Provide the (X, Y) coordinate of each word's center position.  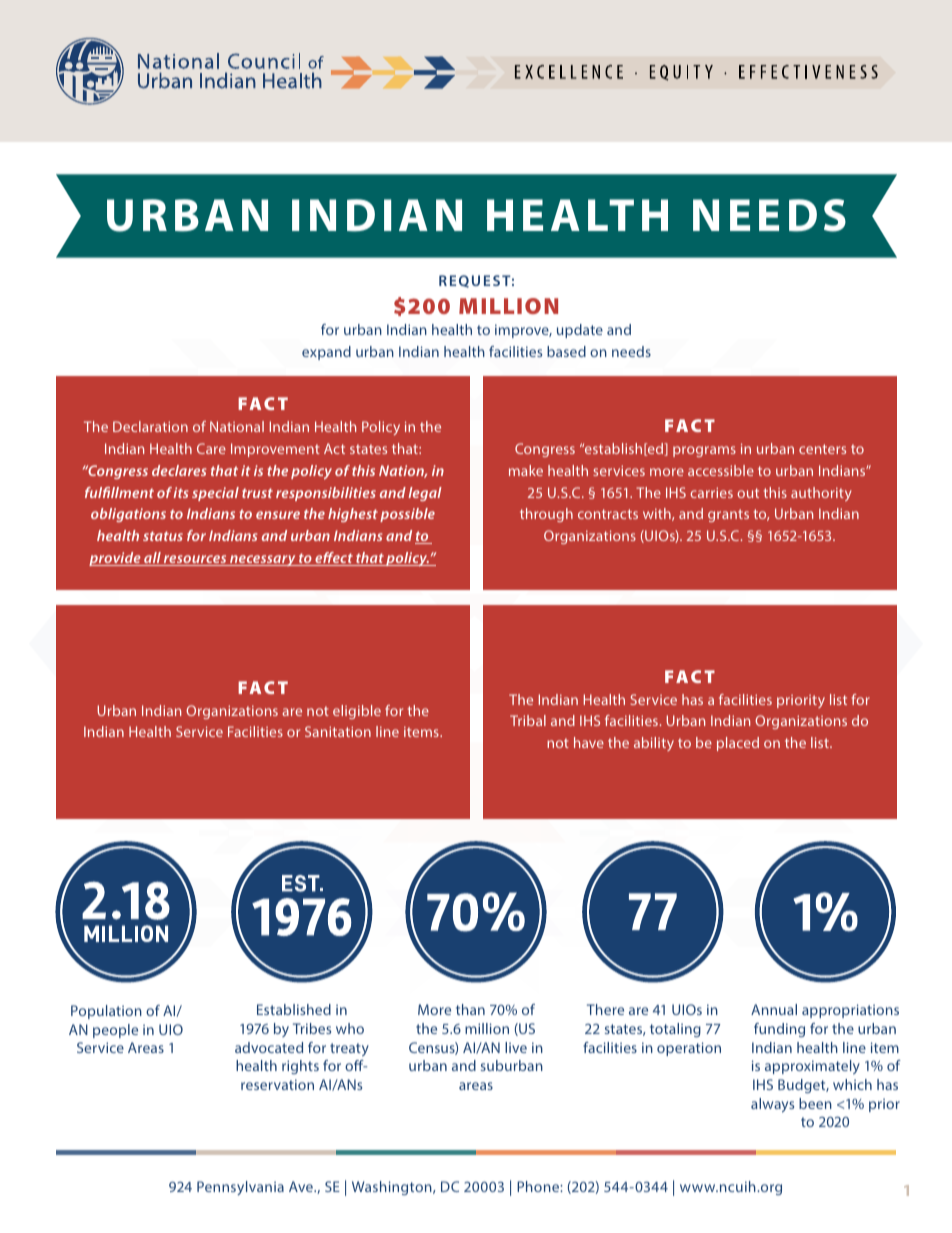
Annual (774, 1009)
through (546, 515)
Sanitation (338, 731)
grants (728, 515)
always (772, 1105)
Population (106, 1012)
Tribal (528, 720)
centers (822, 449)
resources (195, 560)
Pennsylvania (240, 1188)
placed (738, 744)
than (470, 1009)
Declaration (150, 426)
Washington (393, 1188)
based (566, 351)
